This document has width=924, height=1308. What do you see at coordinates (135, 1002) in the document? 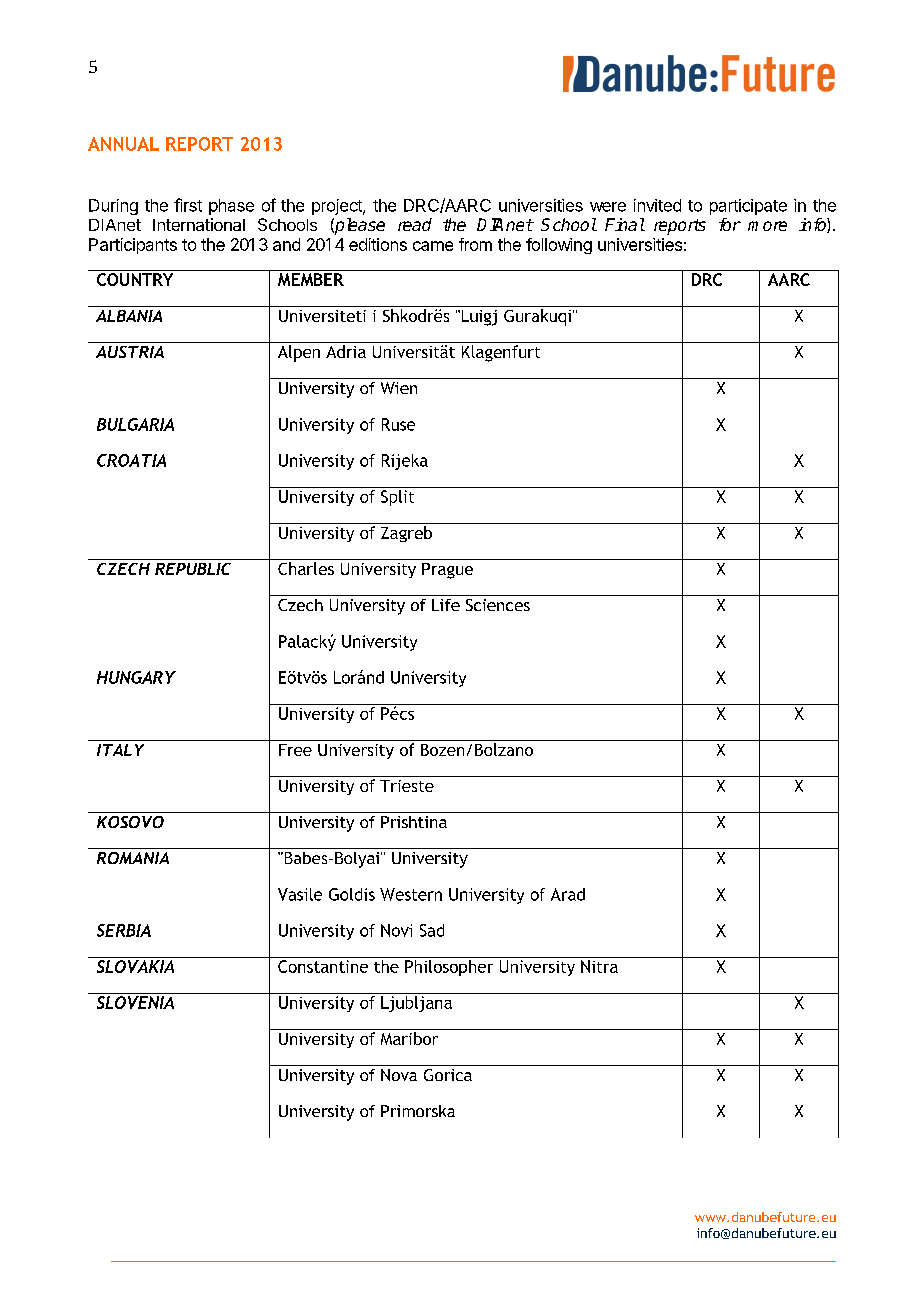
I see `SLOVENIA` at bounding box center [135, 1002].
